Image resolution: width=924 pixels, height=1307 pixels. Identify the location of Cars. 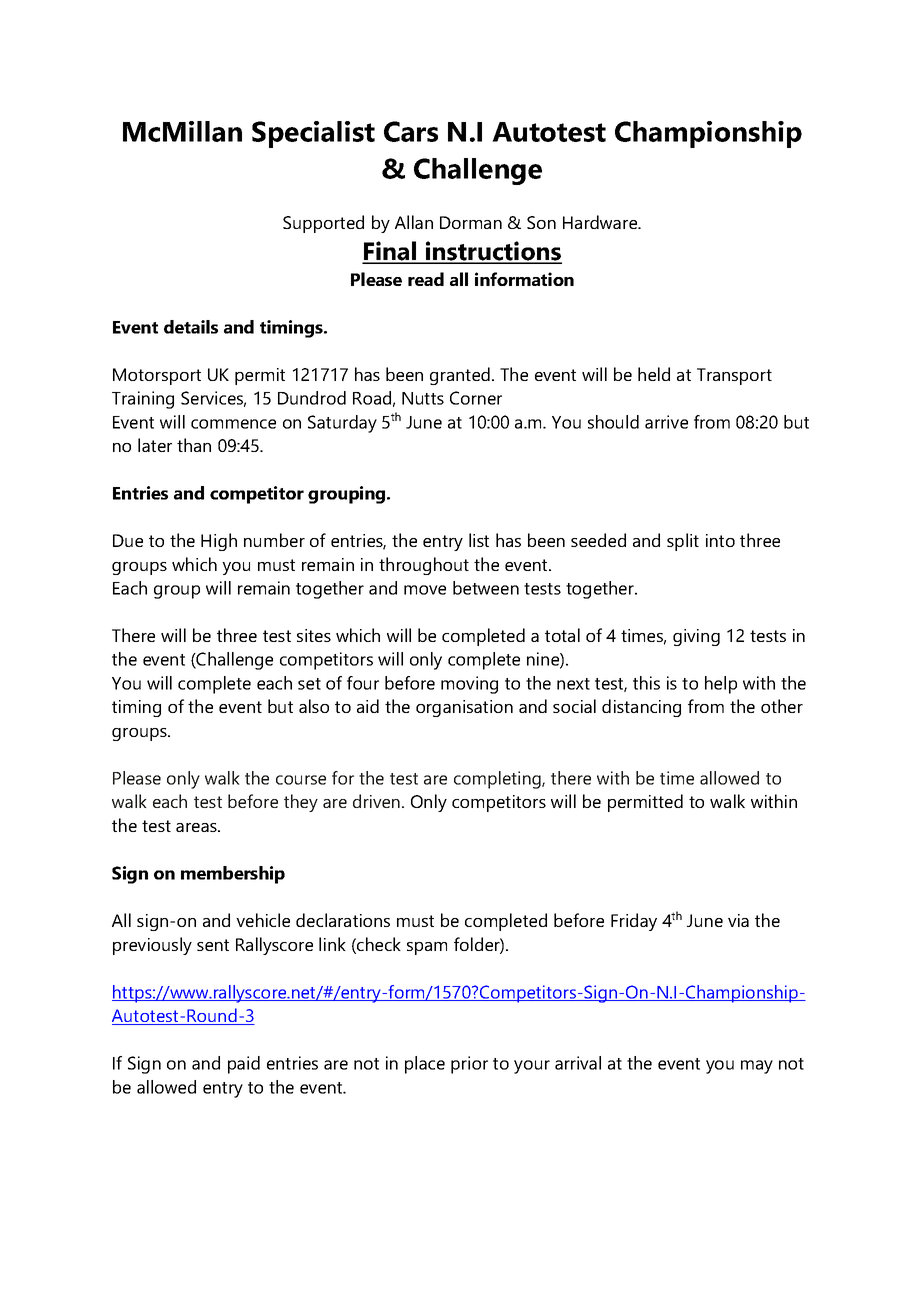
(411, 131).
